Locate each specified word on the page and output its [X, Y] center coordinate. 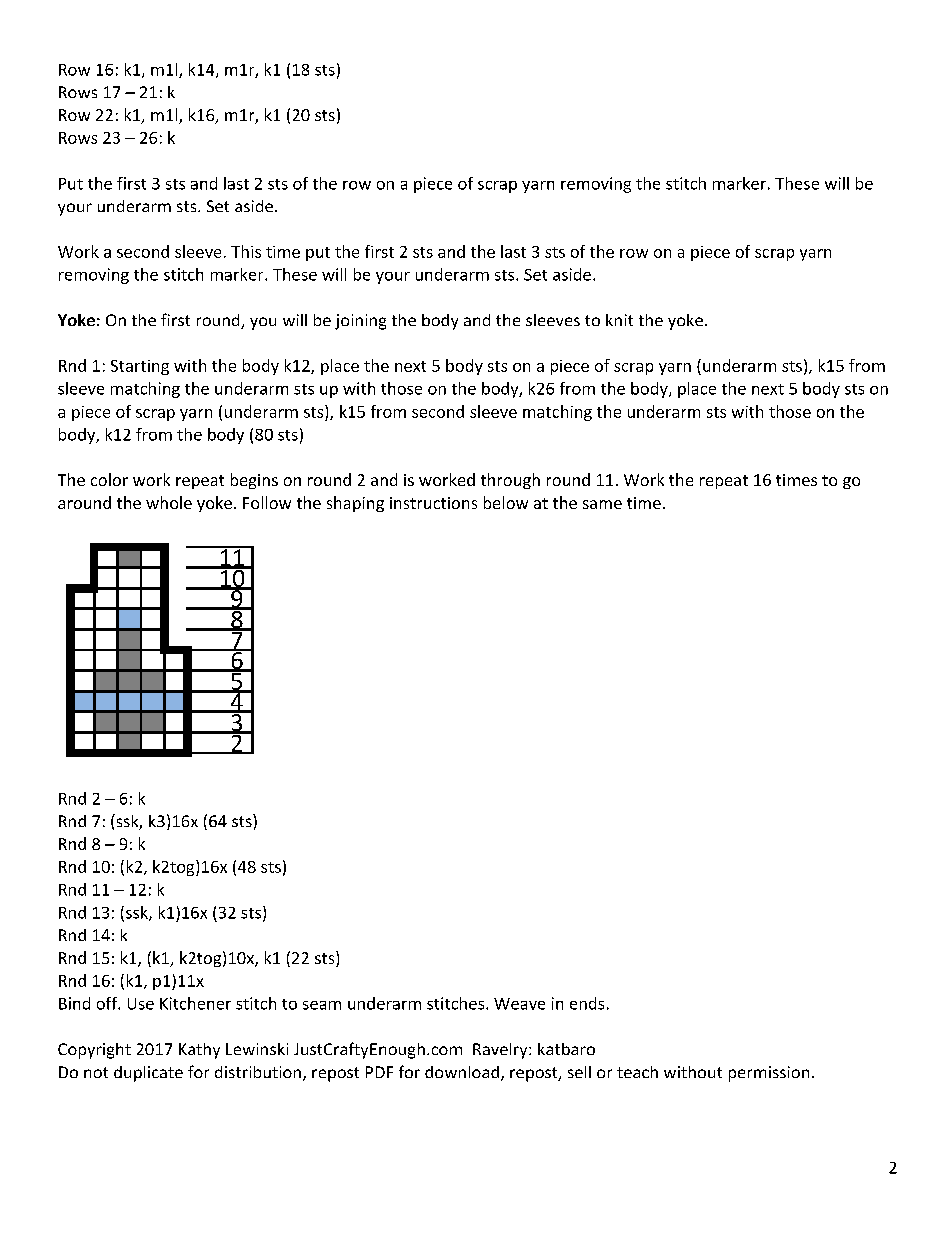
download [462, 1072]
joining [360, 322]
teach [637, 1072]
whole [169, 502]
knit [619, 320]
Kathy [199, 1051]
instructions [433, 503]
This [246, 251]
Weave [519, 1004]
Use [141, 1004]
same [602, 504]
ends [587, 1003]
